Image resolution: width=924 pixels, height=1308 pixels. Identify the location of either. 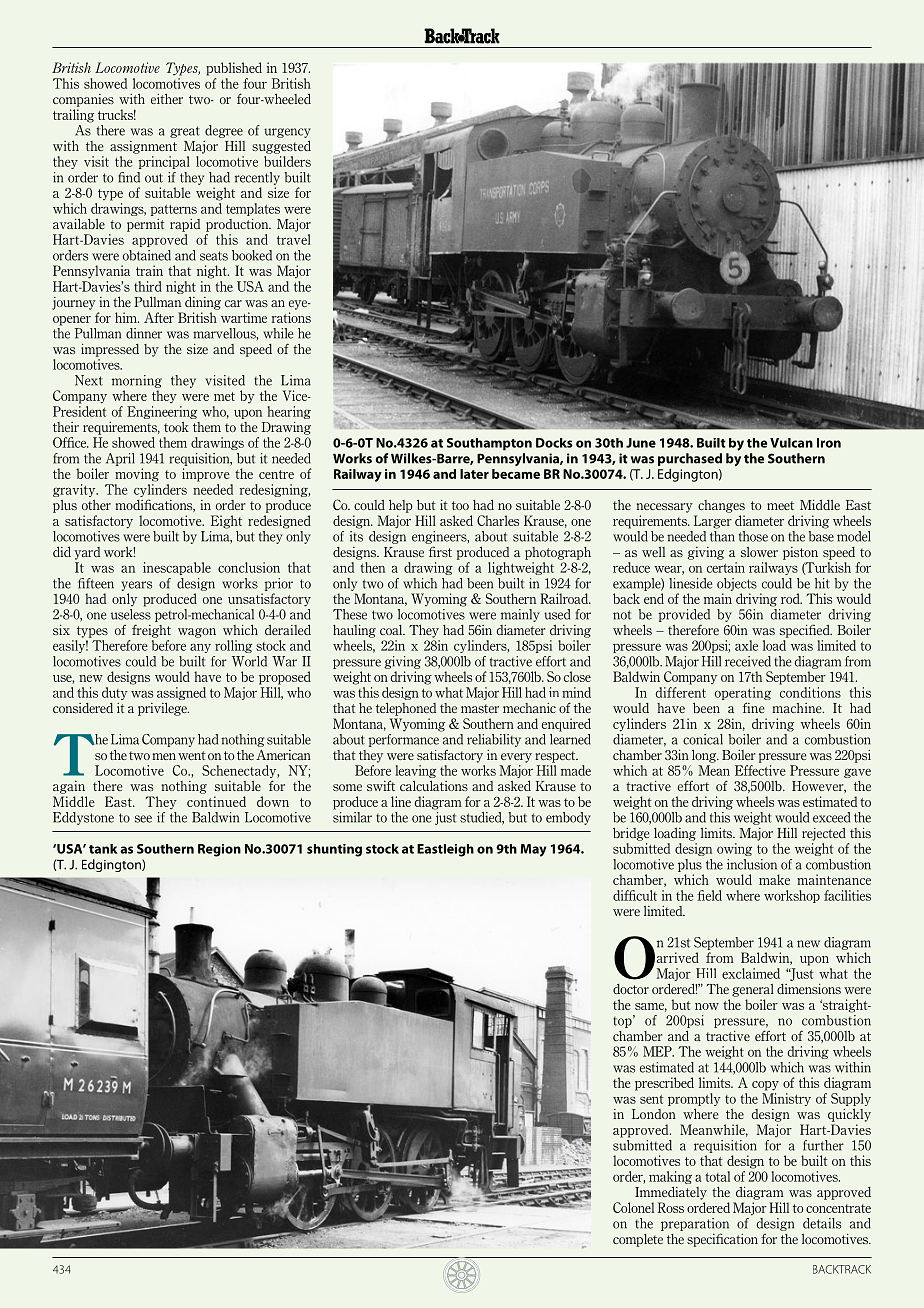
(167, 99).
